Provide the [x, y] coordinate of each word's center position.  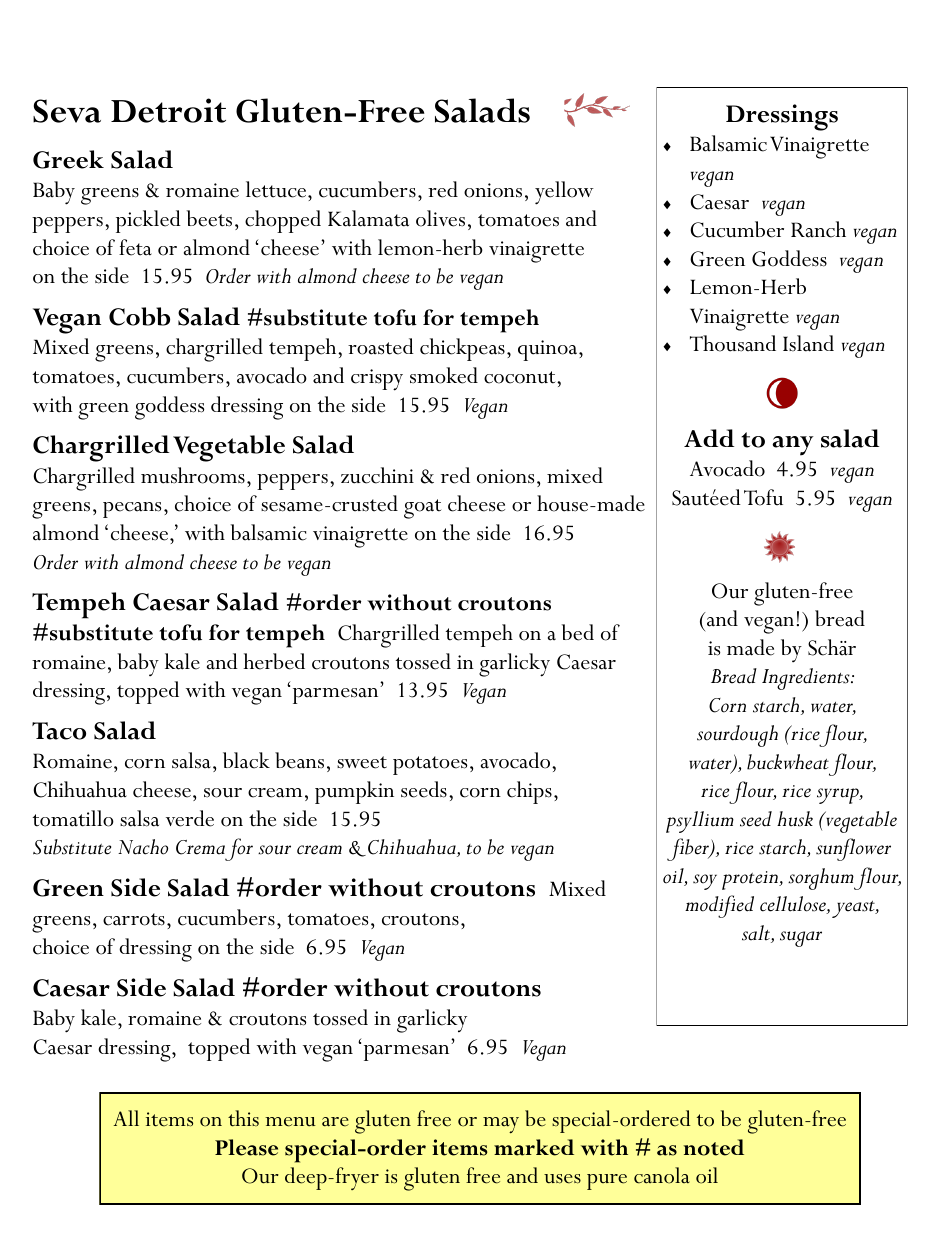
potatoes [430, 765]
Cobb [139, 316]
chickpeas [462, 349]
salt [757, 934]
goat [422, 509]
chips [529, 792]
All [126, 1118]
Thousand [733, 343]
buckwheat [788, 762]
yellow [564, 193]
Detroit [168, 110]
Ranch [818, 229]
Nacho [143, 847]
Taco [59, 731]
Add [709, 438]
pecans [132, 510]
